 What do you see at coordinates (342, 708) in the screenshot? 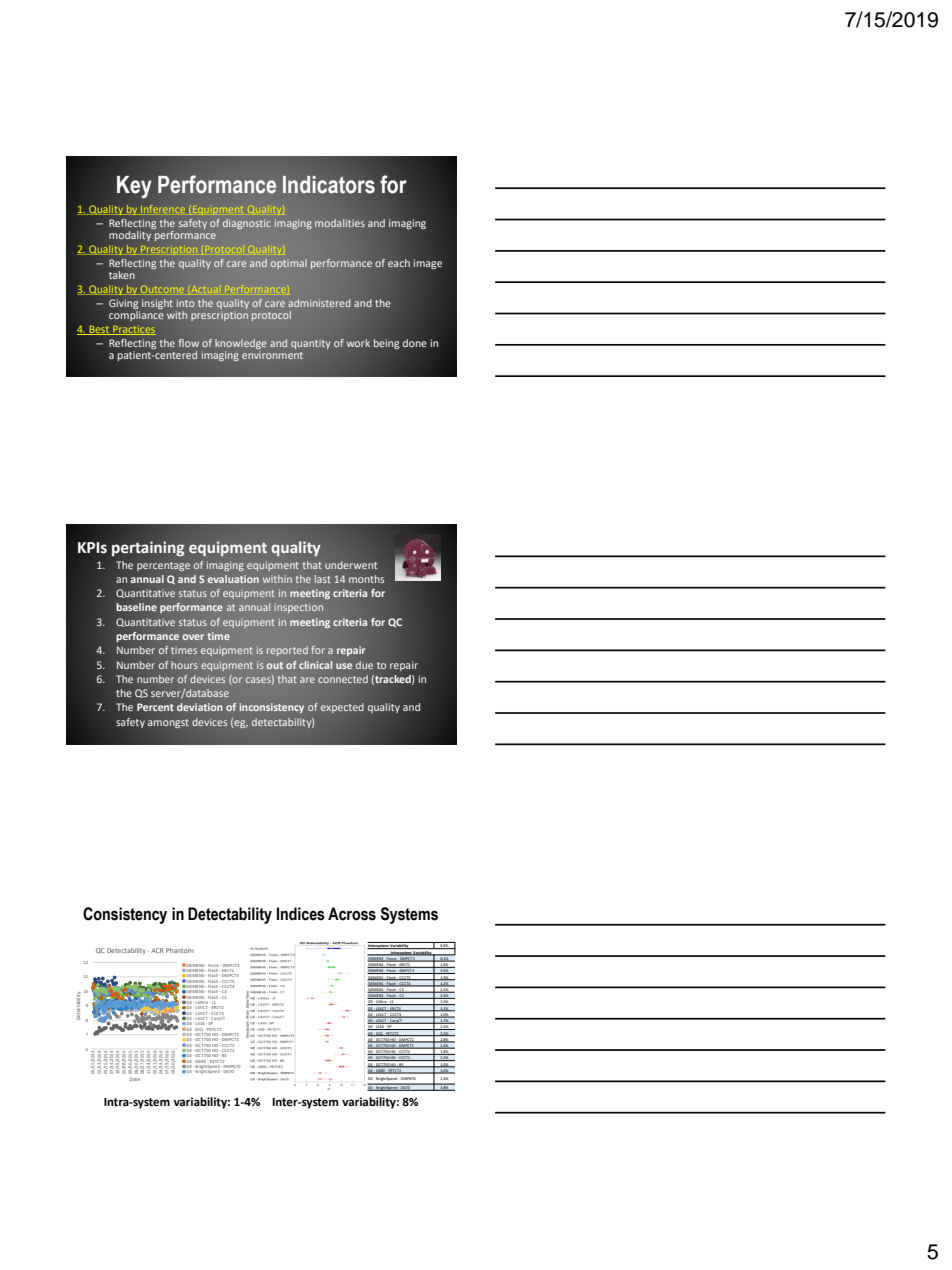
I see `expected` at bounding box center [342, 708].
